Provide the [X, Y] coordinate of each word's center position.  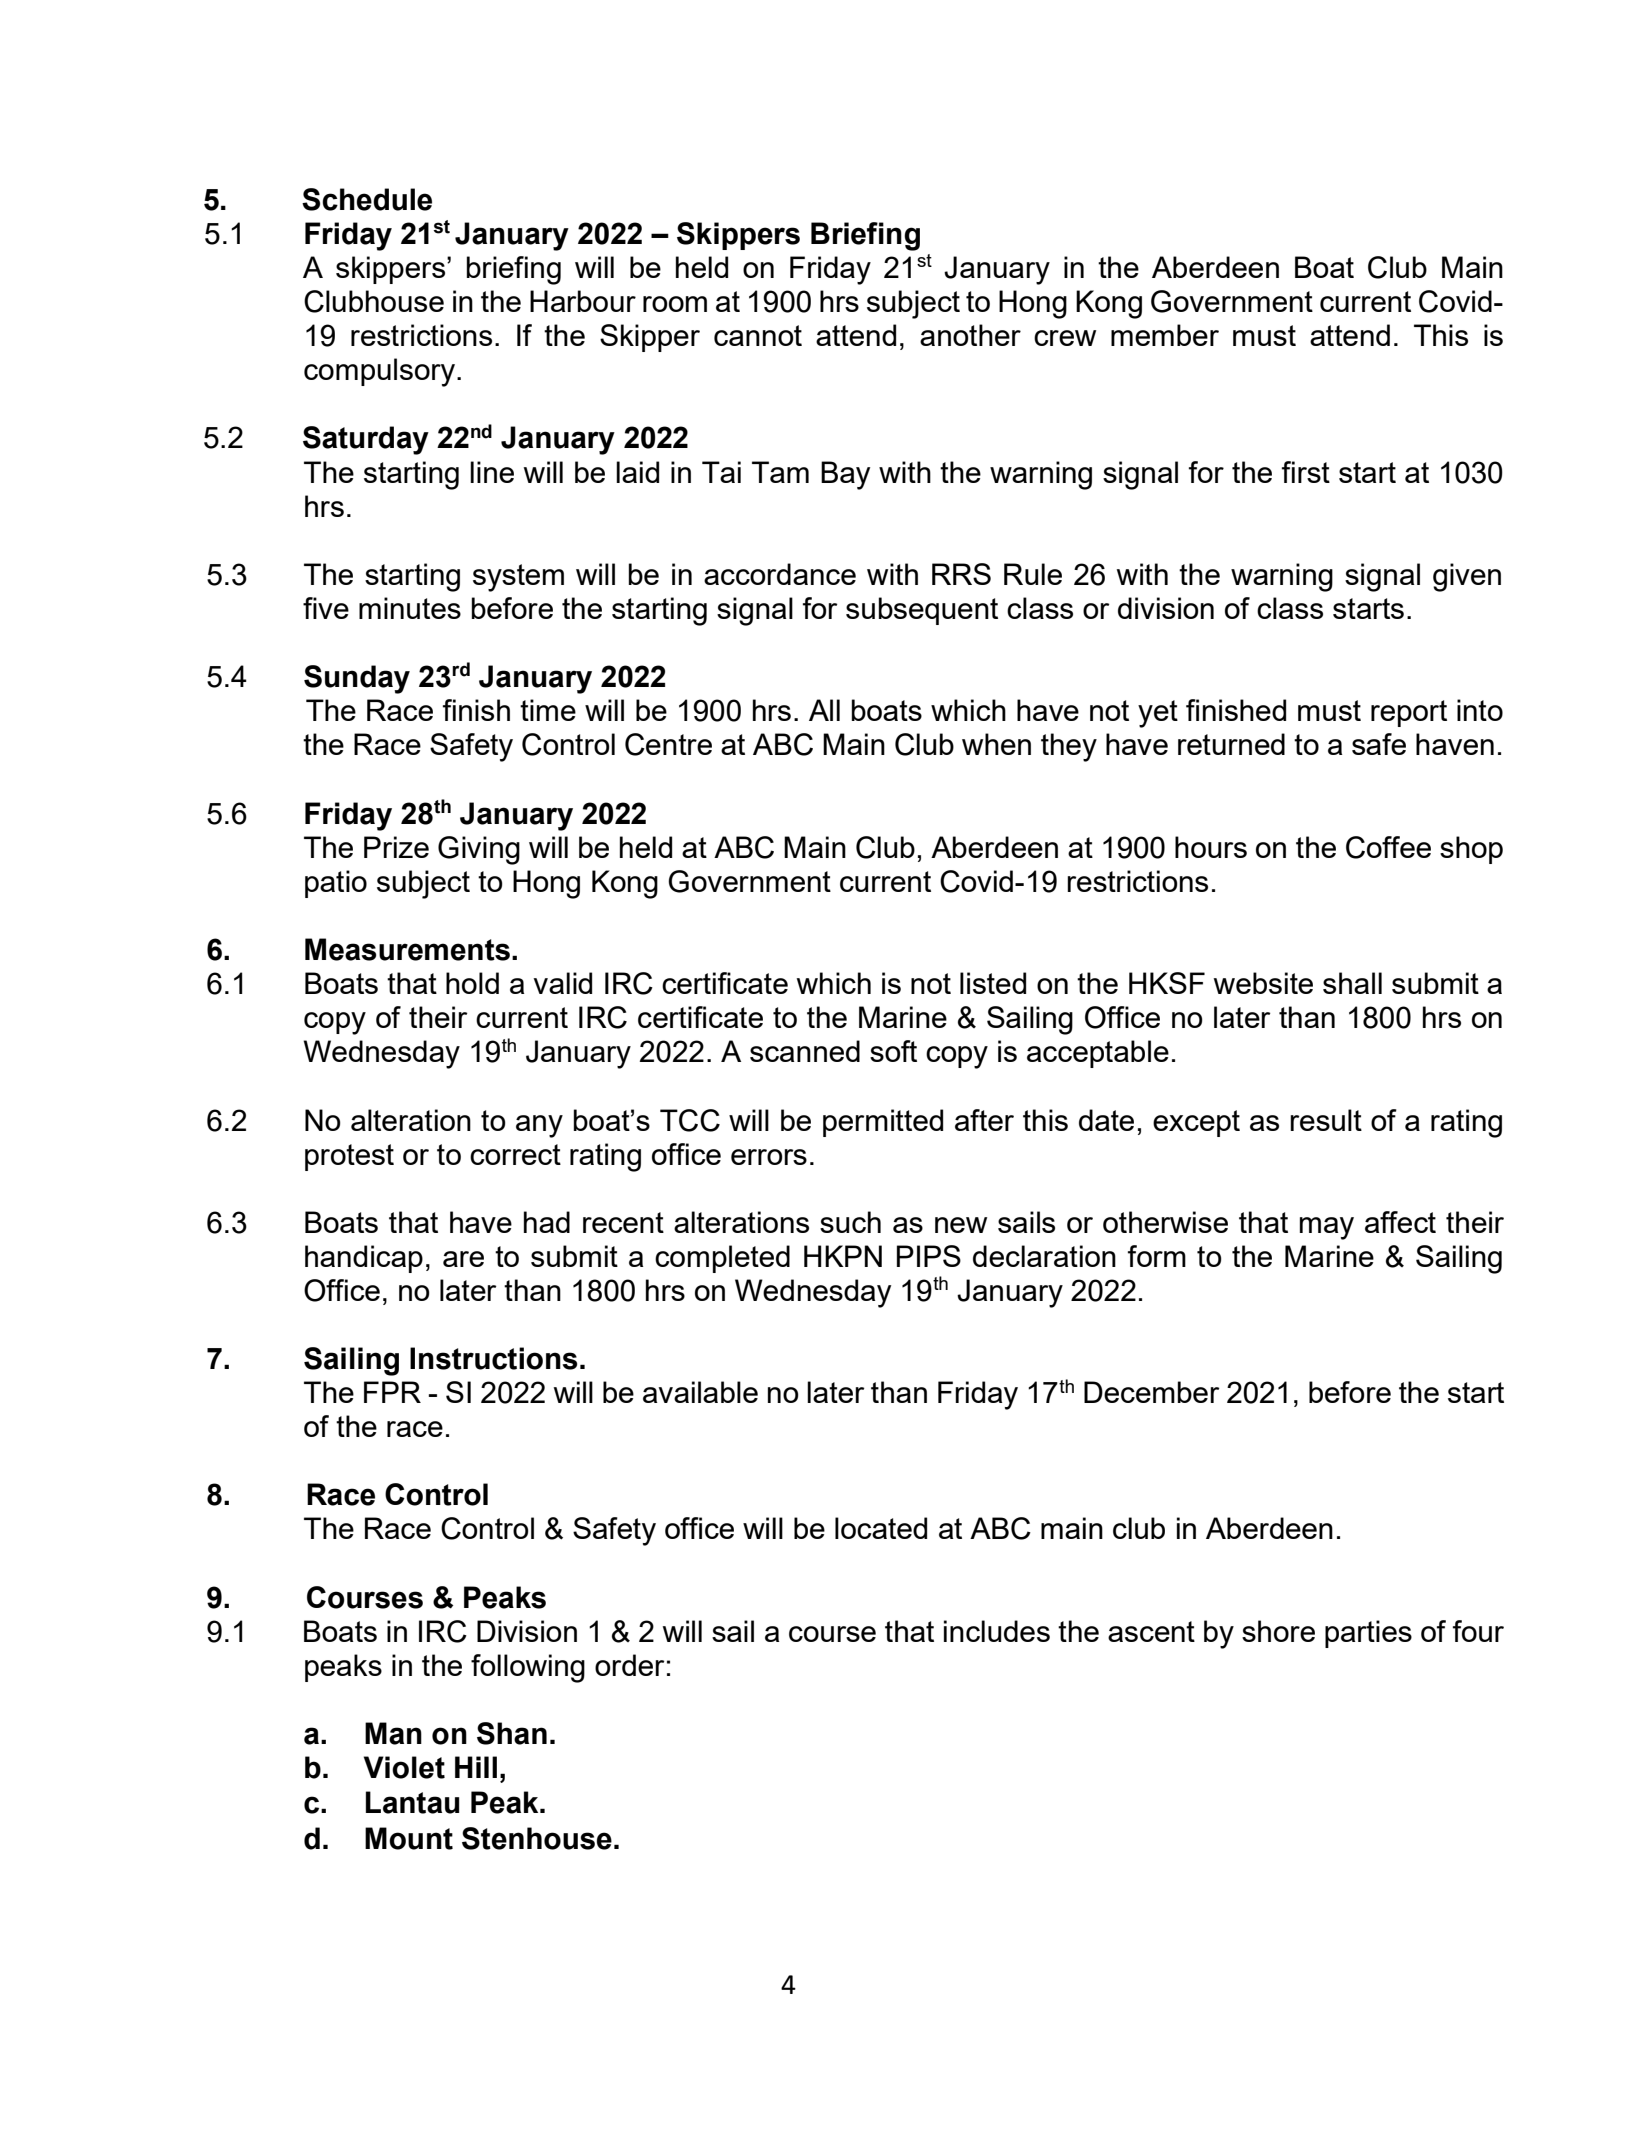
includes [997, 1631]
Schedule [367, 199]
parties [1368, 1634]
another [970, 335]
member [1165, 335]
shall [1352, 983]
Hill [476, 1767]
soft [893, 1051]
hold [472, 983]
